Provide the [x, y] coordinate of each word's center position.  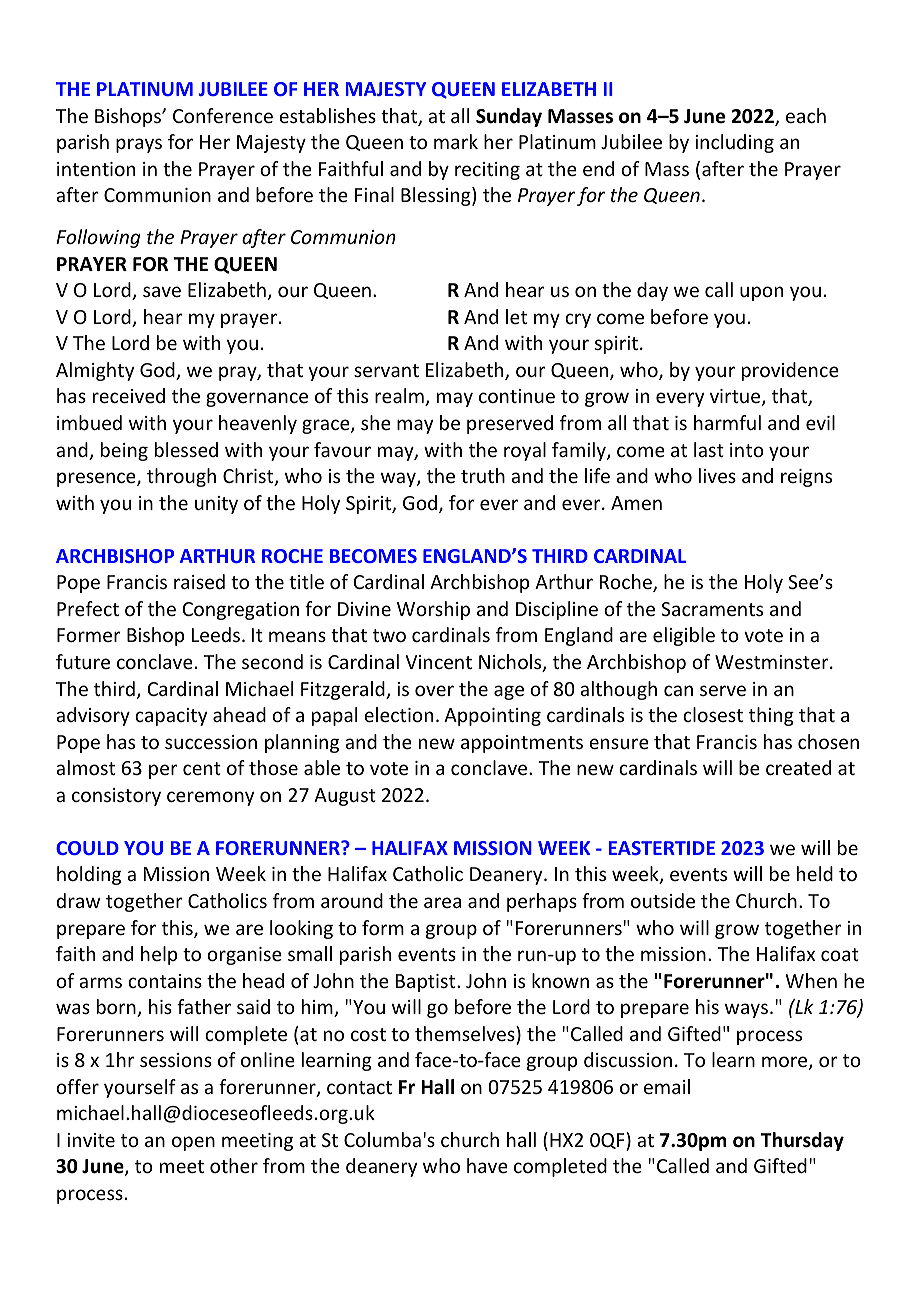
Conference [223, 115]
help [159, 955]
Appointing [492, 717]
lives [717, 475]
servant [386, 370]
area [442, 902]
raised [199, 581]
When [811, 980]
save [162, 291]
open [193, 1143]
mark [456, 141]
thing [771, 716]
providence [790, 371]
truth [483, 475]
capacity [171, 717]
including [734, 143]
